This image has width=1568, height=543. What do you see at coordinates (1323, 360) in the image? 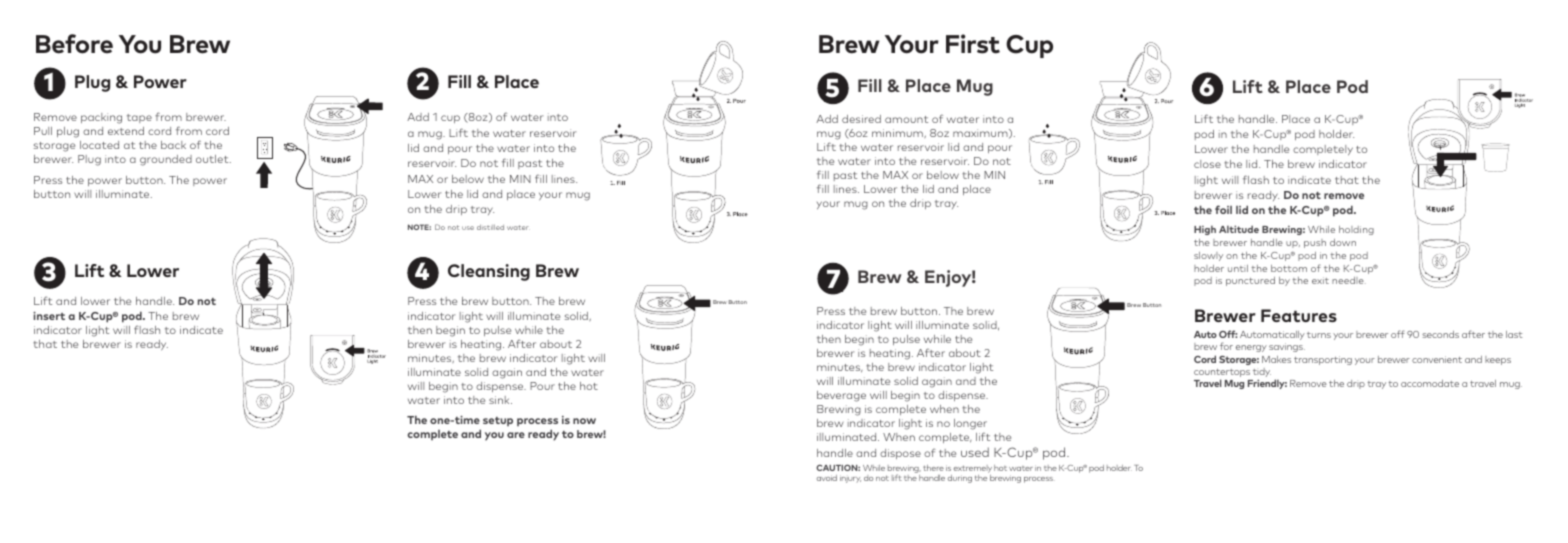
I see `transporting` at bounding box center [1323, 360].
